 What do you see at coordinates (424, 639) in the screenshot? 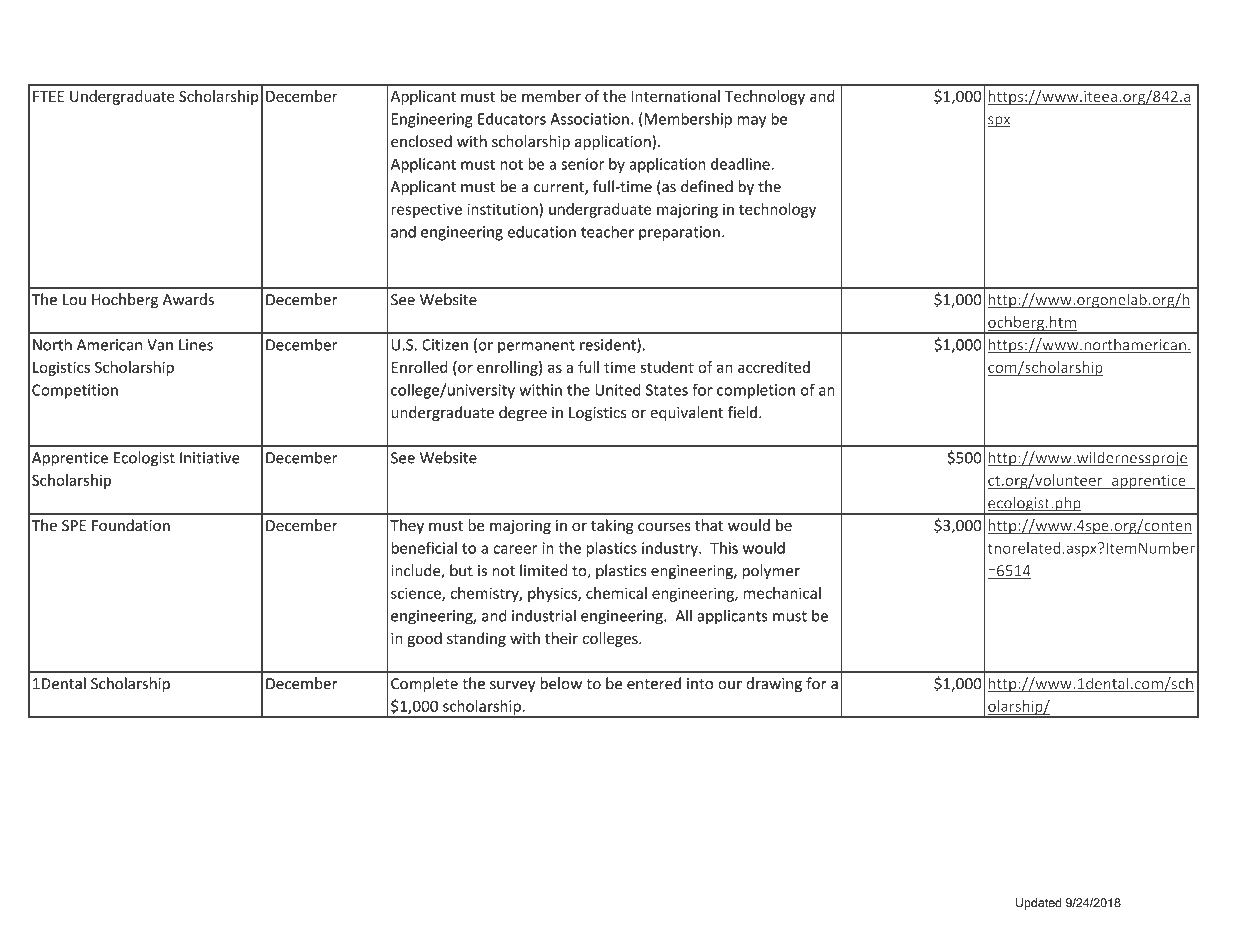
I see `good` at bounding box center [424, 639].
